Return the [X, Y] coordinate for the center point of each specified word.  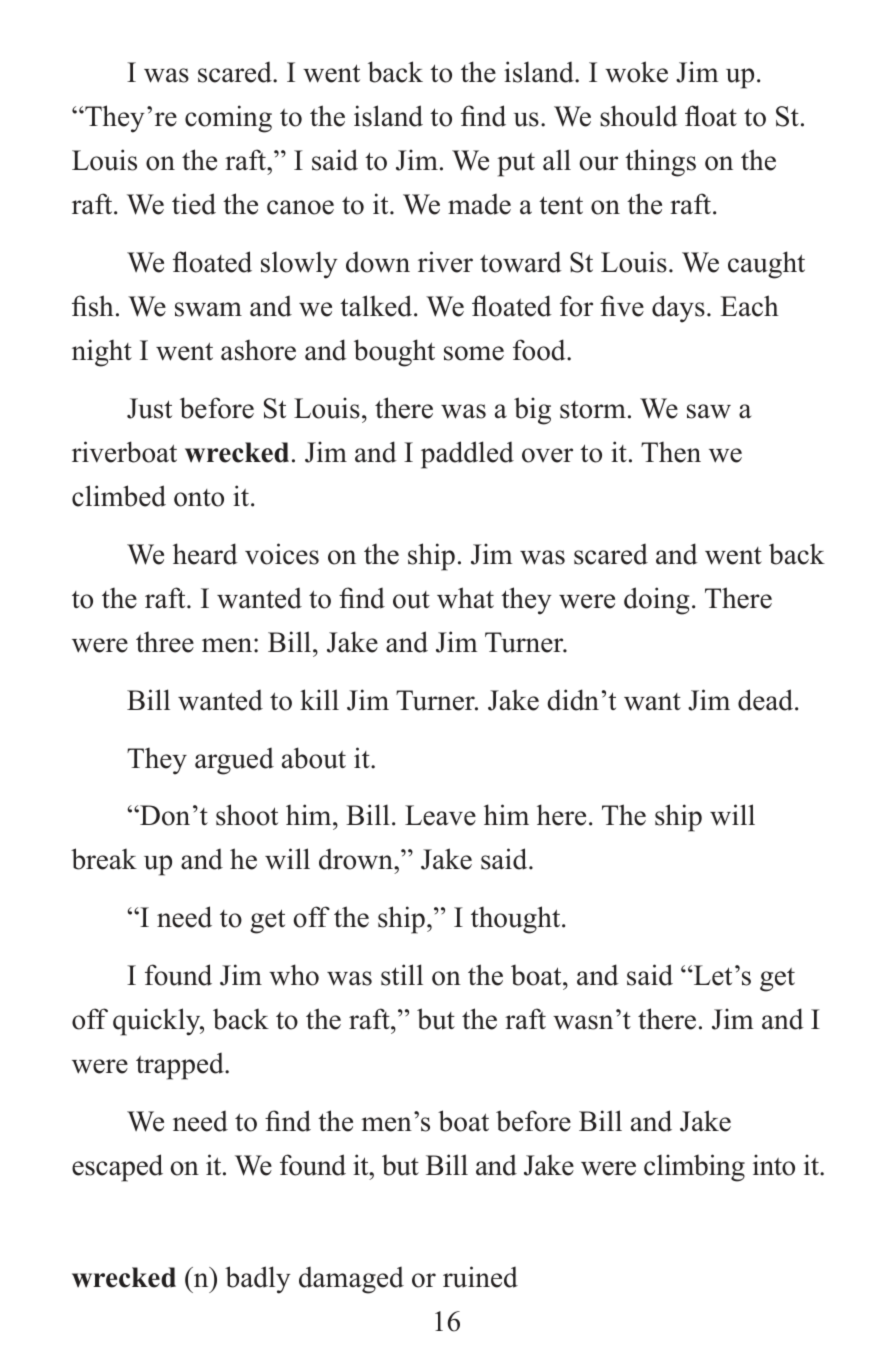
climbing [694, 1168]
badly [258, 1280]
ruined [480, 1277]
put [516, 165]
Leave [440, 815]
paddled [467, 455]
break [104, 859]
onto [199, 498]
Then [671, 452]
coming [228, 119]
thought [517, 920]
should [639, 116]
